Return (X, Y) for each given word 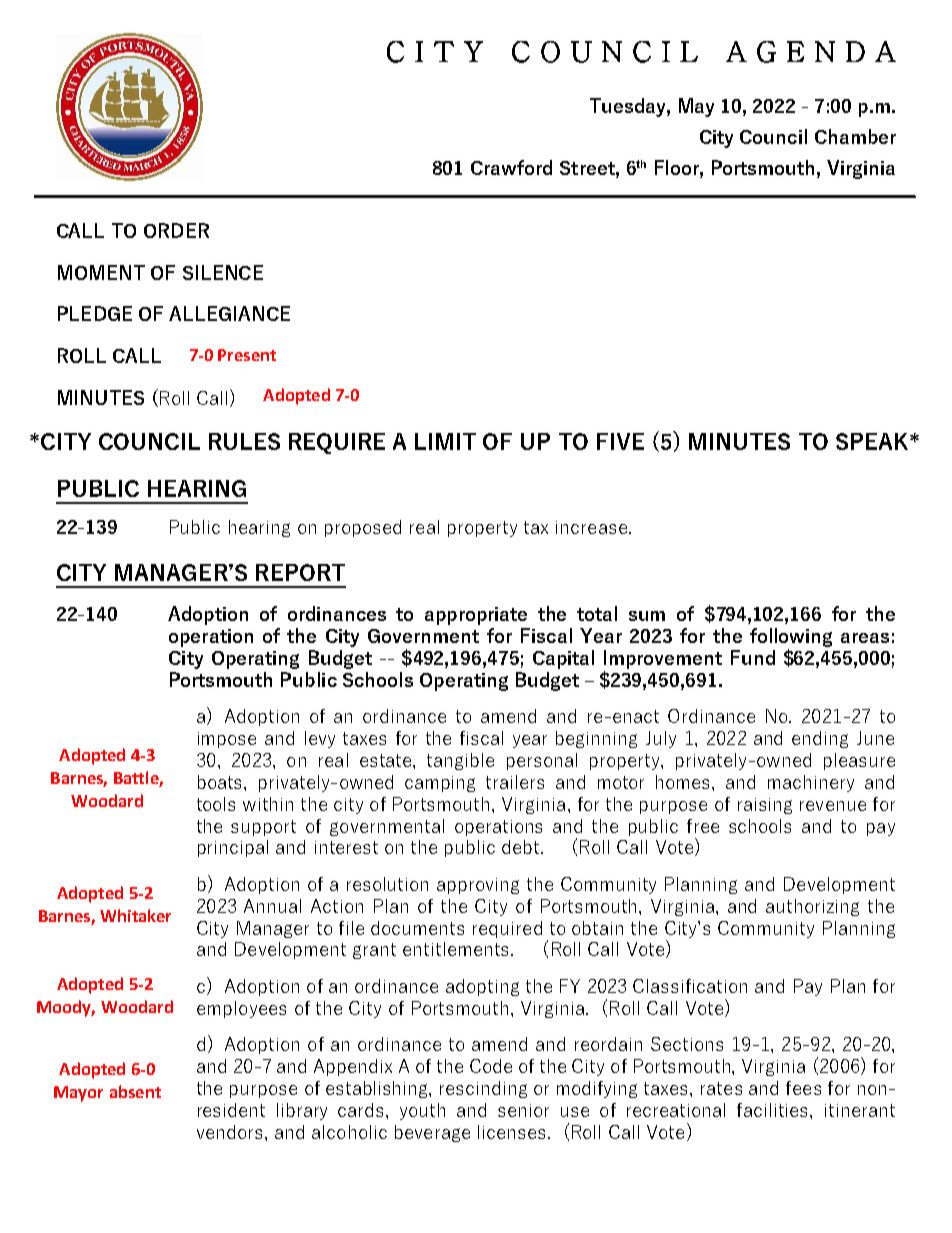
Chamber (855, 136)
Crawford (511, 167)
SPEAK (873, 441)
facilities (774, 1110)
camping (440, 784)
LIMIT (445, 441)
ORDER (176, 230)
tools (216, 804)
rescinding (483, 1089)
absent (135, 1091)
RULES (244, 441)
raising (765, 806)
